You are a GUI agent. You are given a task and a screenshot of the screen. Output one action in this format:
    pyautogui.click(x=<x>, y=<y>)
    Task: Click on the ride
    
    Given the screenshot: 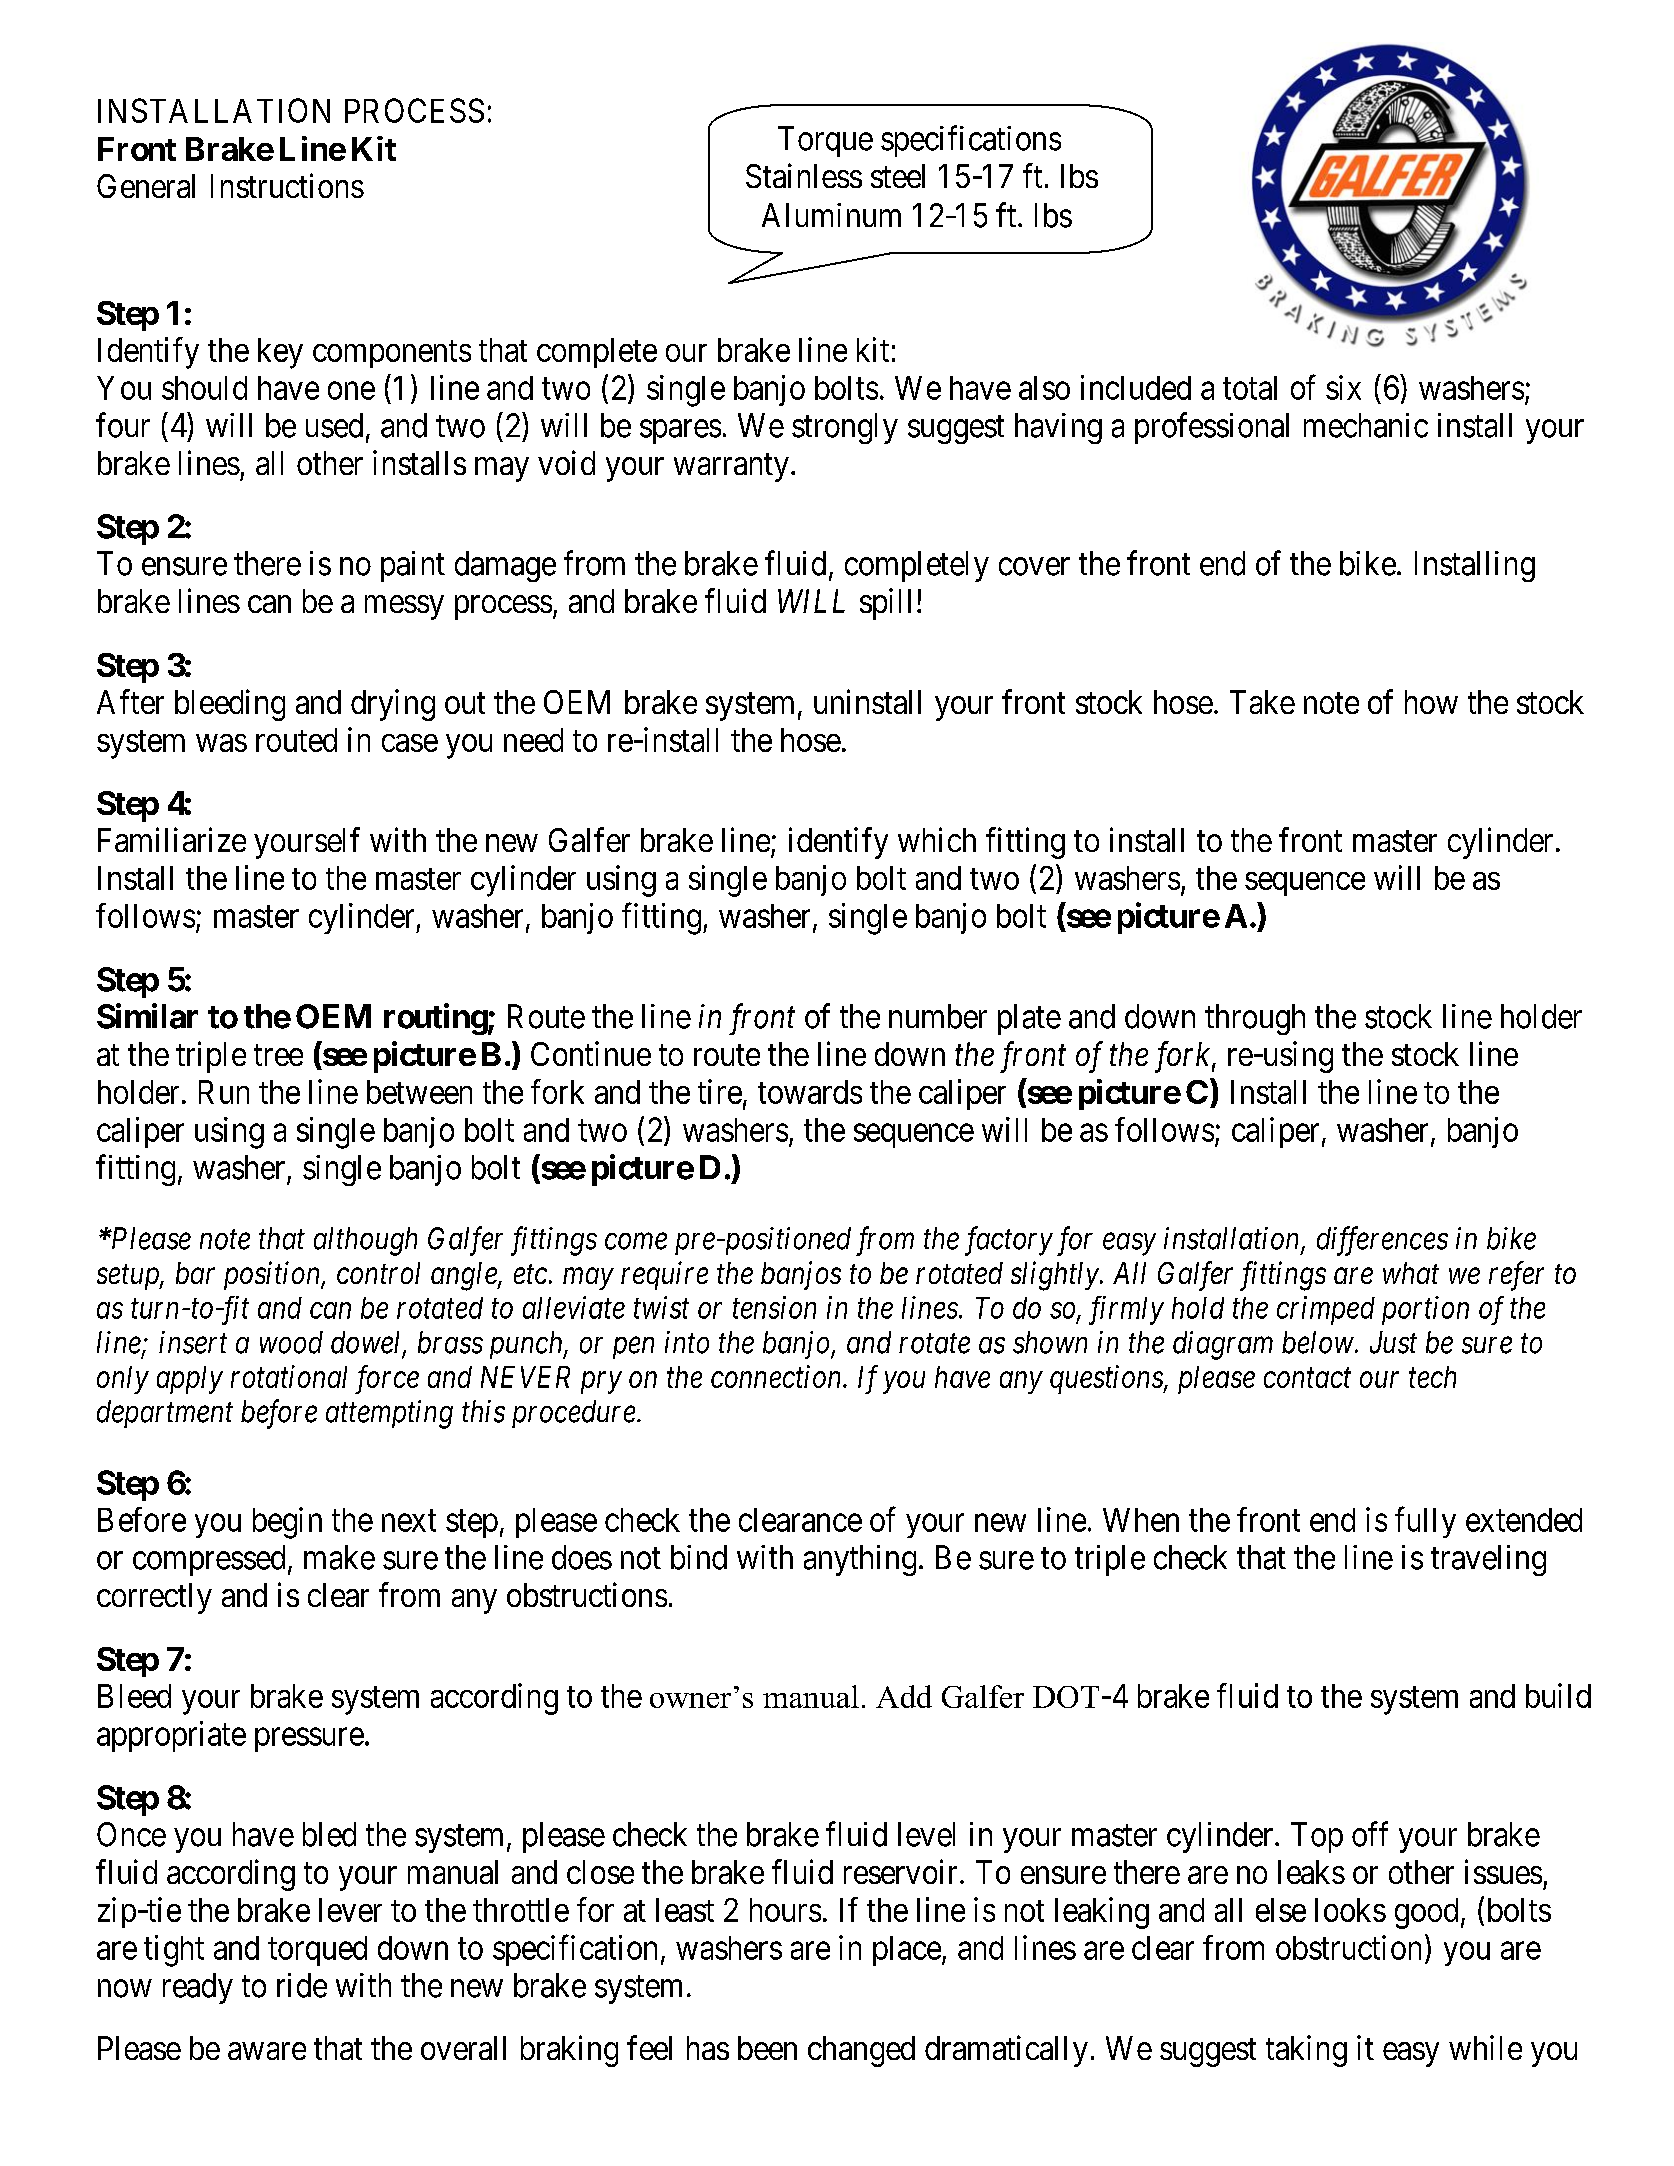 What is the action you would take?
    pyautogui.click(x=302, y=1985)
